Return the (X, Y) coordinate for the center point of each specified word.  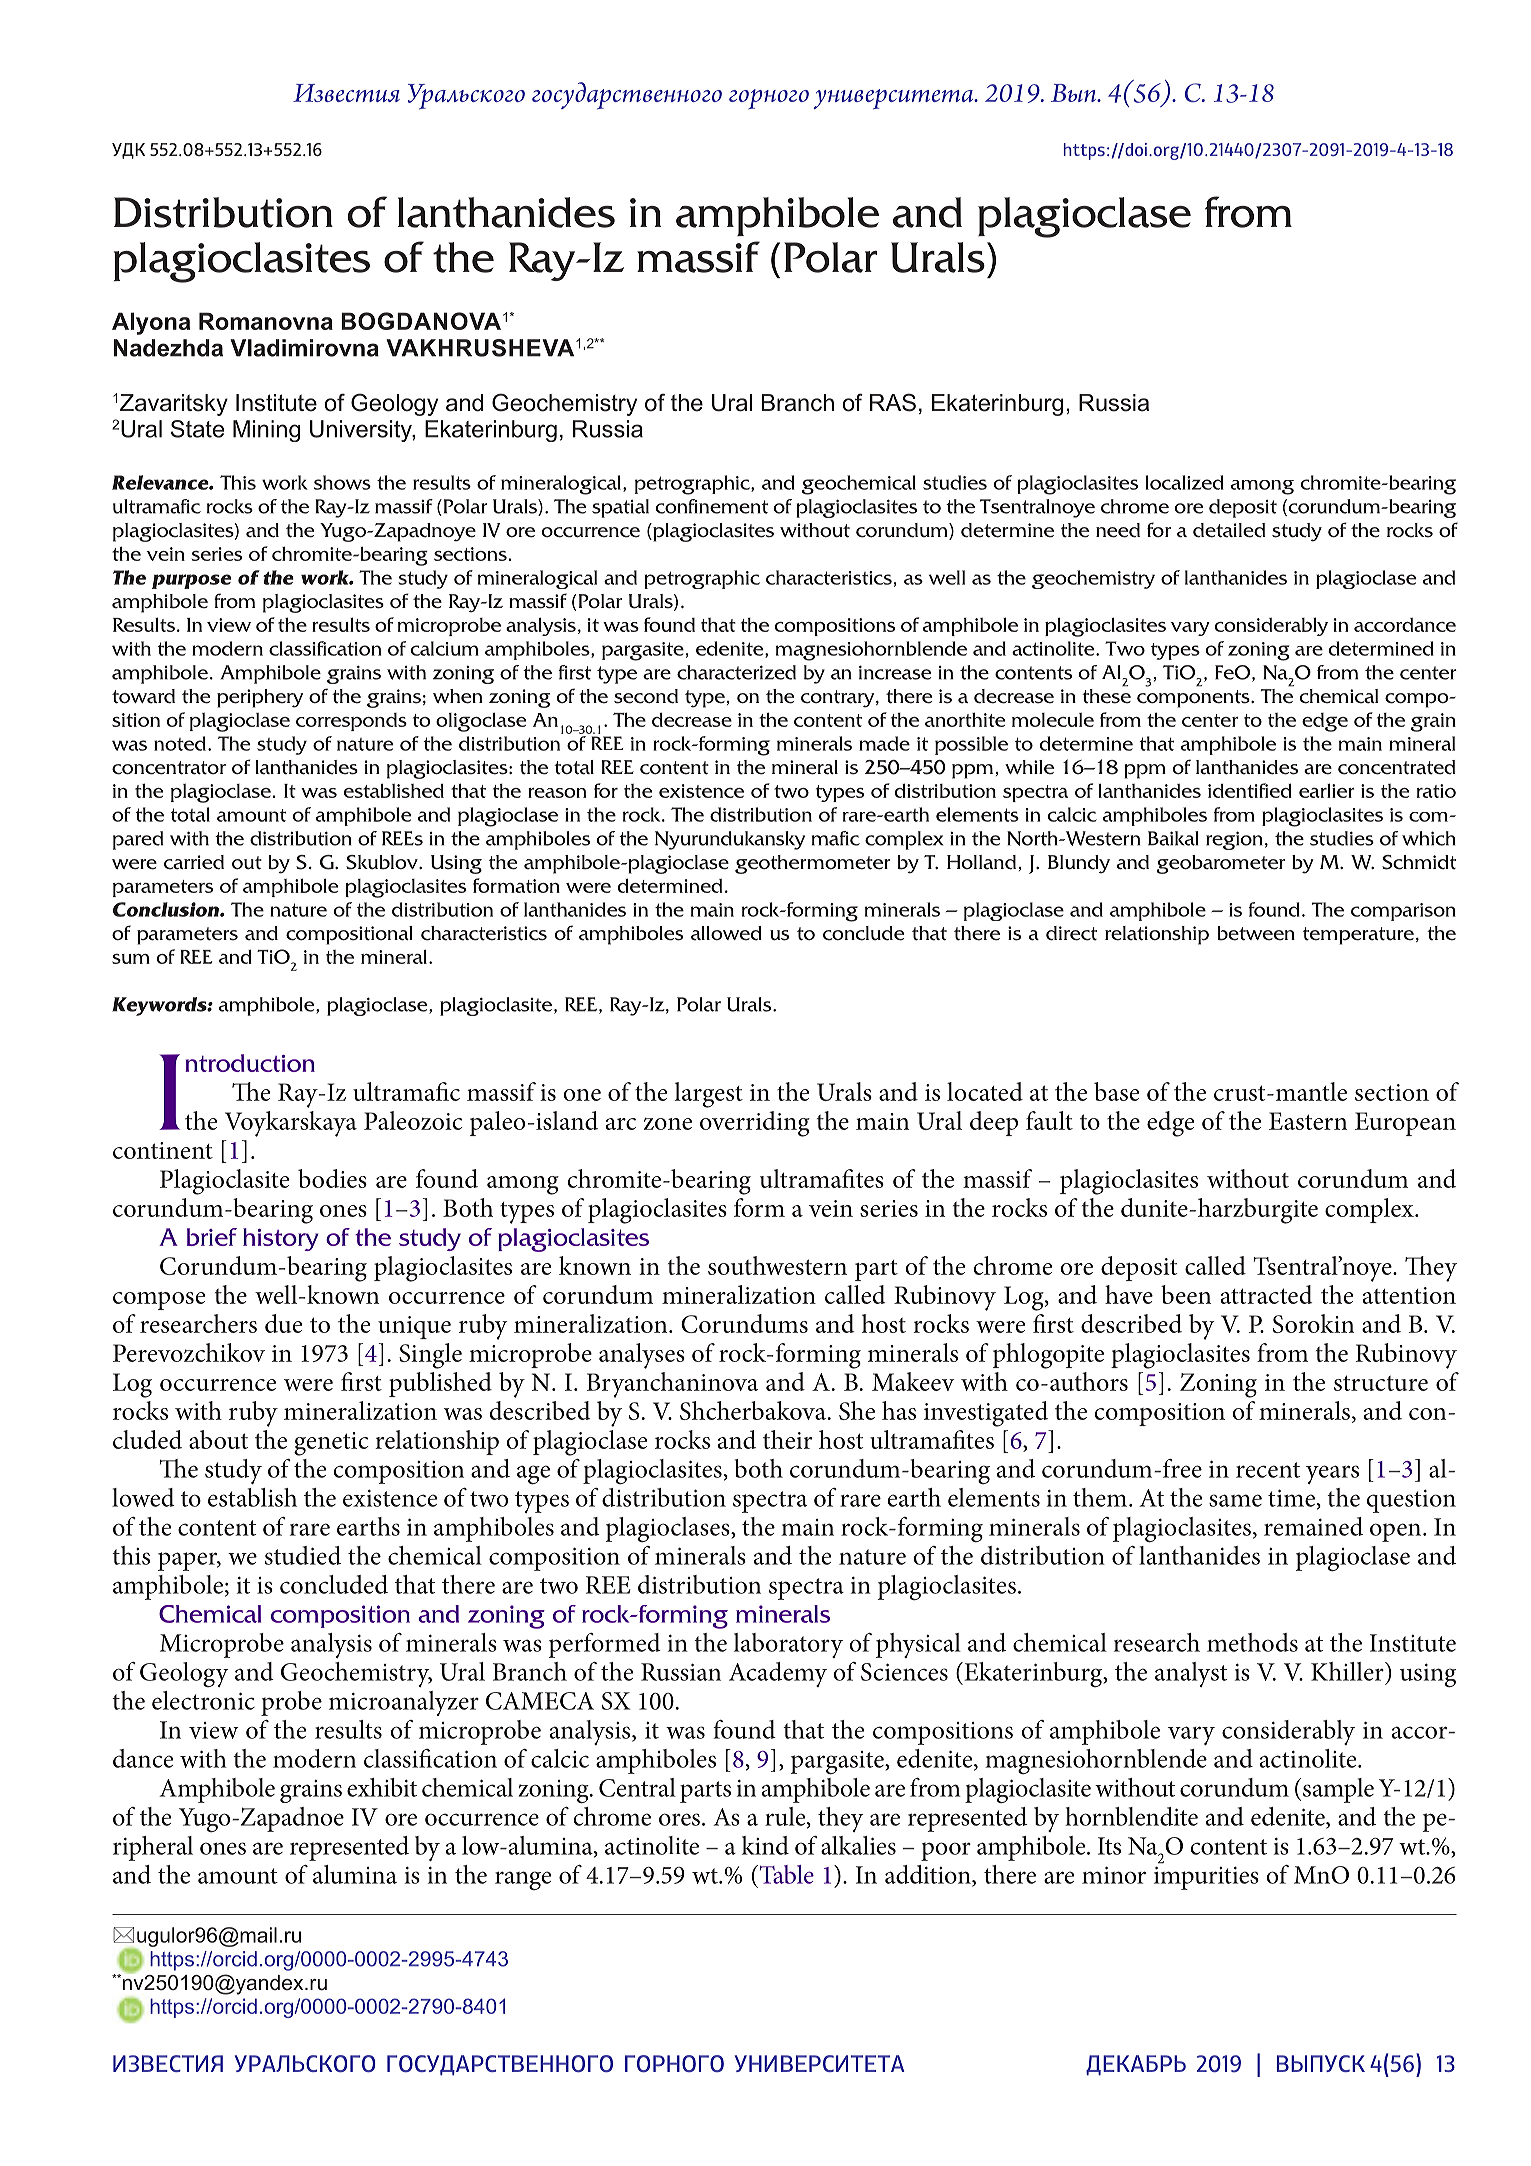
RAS (893, 402)
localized (1185, 482)
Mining (266, 431)
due (283, 1323)
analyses (642, 1356)
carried (194, 862)
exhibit (382, 1787)
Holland (981, 862)
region (1234, 840)
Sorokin (1313, 1323)
